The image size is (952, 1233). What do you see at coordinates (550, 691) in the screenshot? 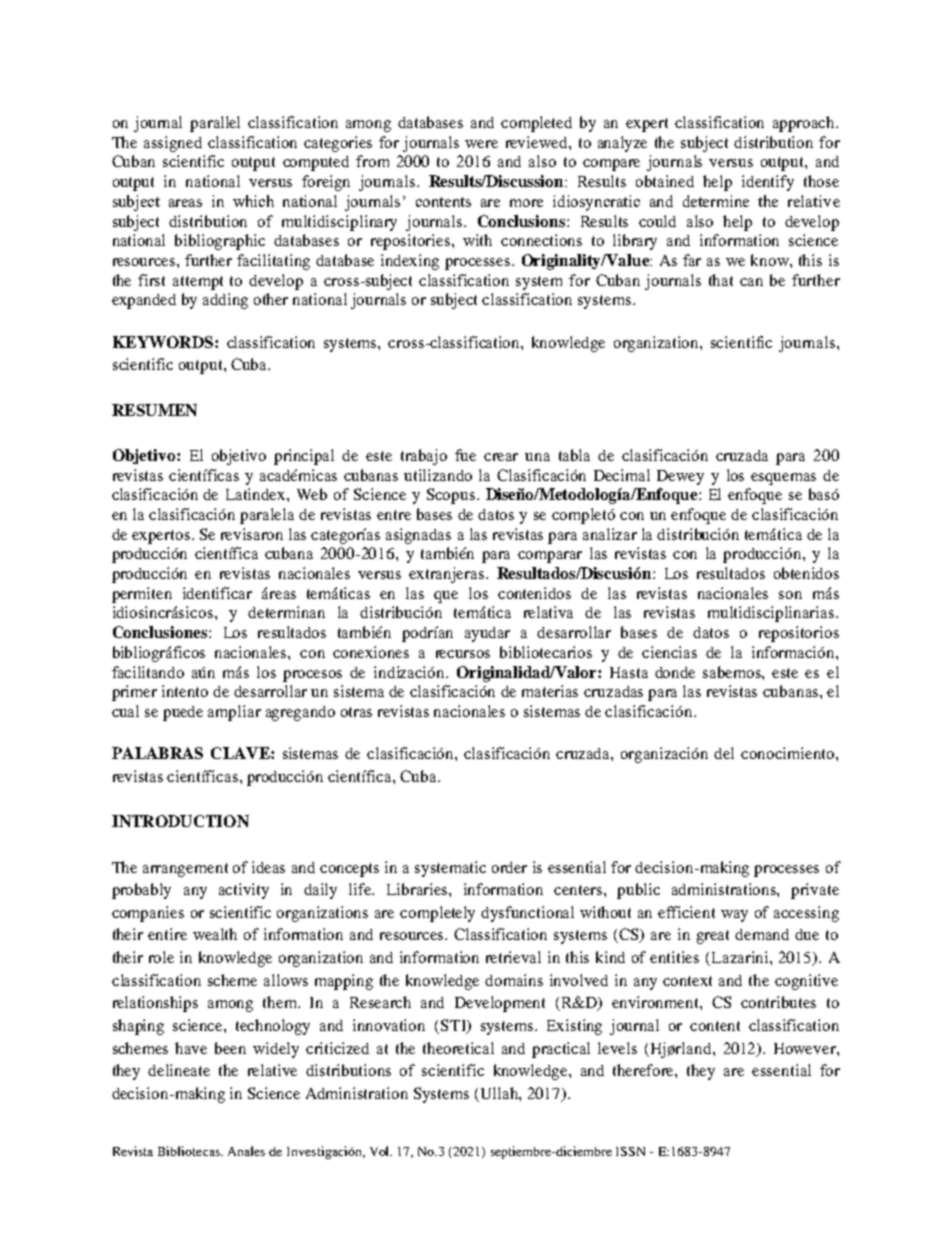
I see `materias` at bounding box center [550, 691].
